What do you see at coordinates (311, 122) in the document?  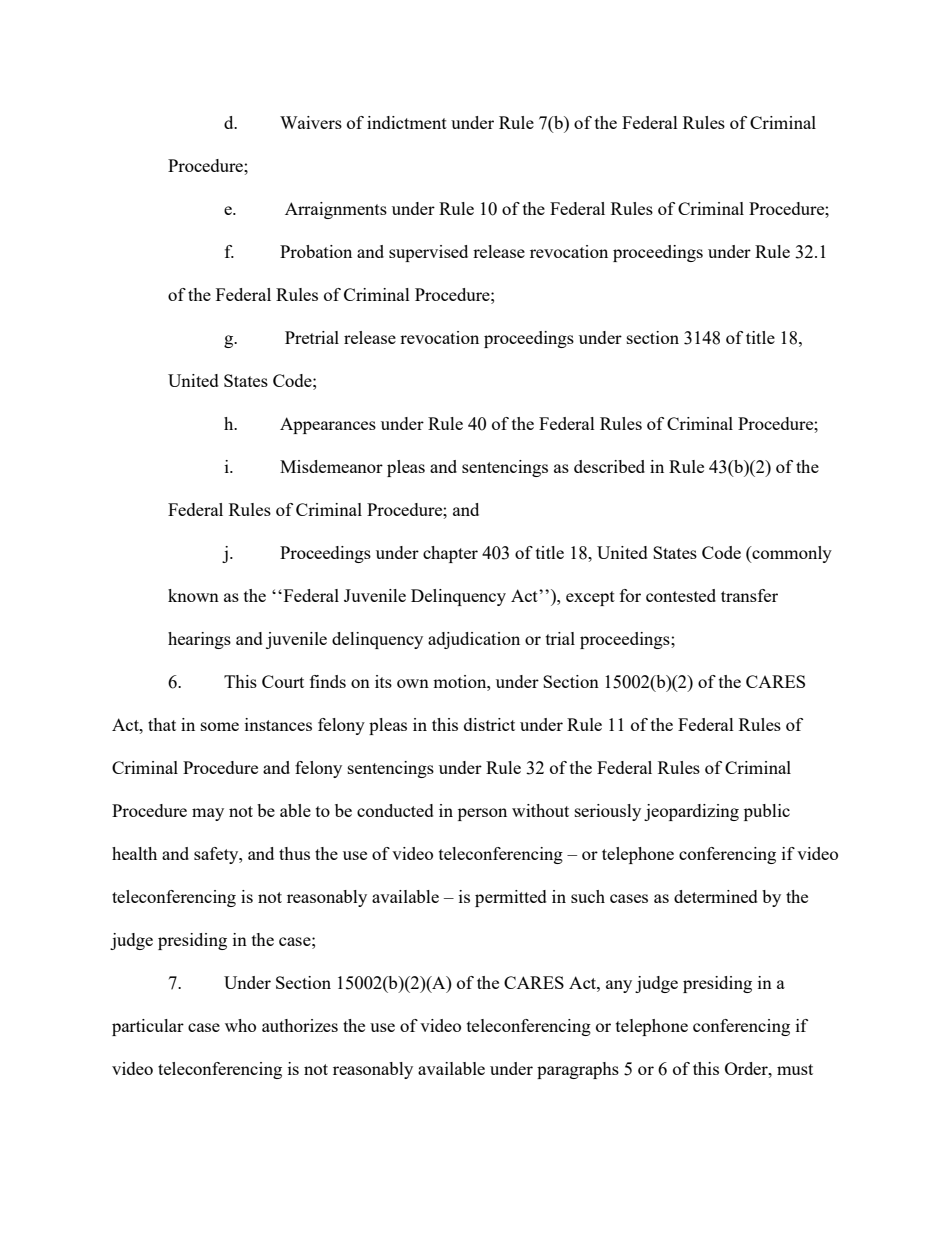 I see `Waivers` at bounding box center [311, 122].
